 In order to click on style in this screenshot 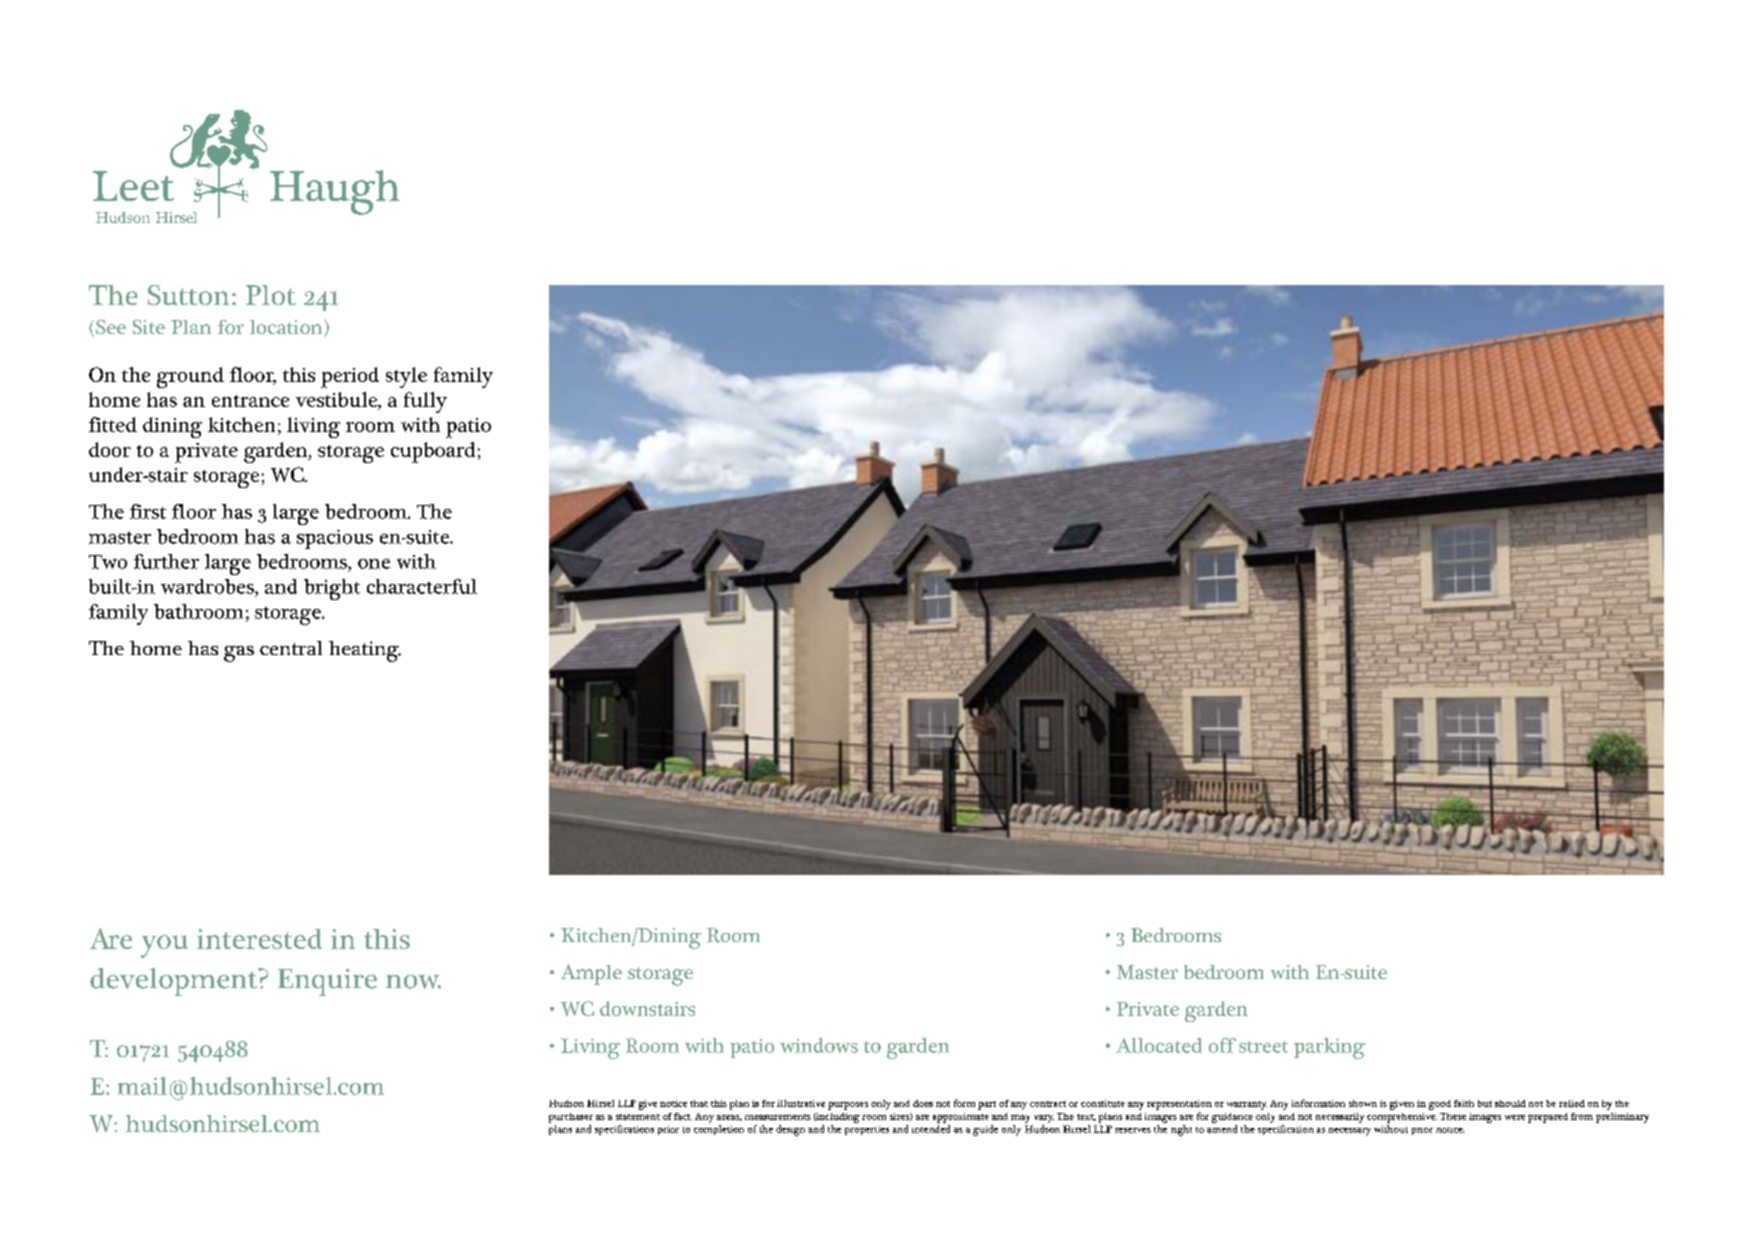, I will do `click(406, 377)`.
